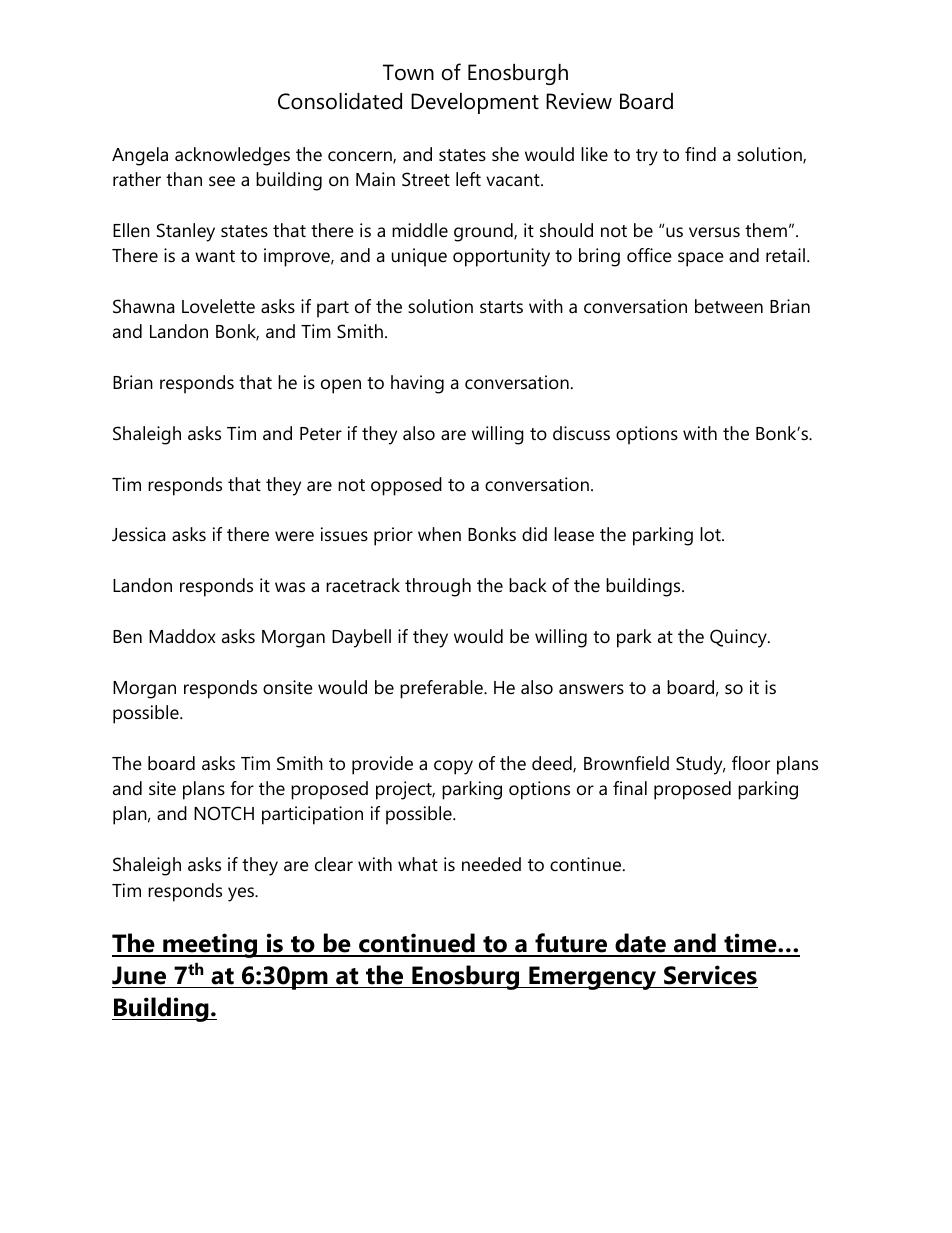  I want to click on Development, so click(475, 103).
